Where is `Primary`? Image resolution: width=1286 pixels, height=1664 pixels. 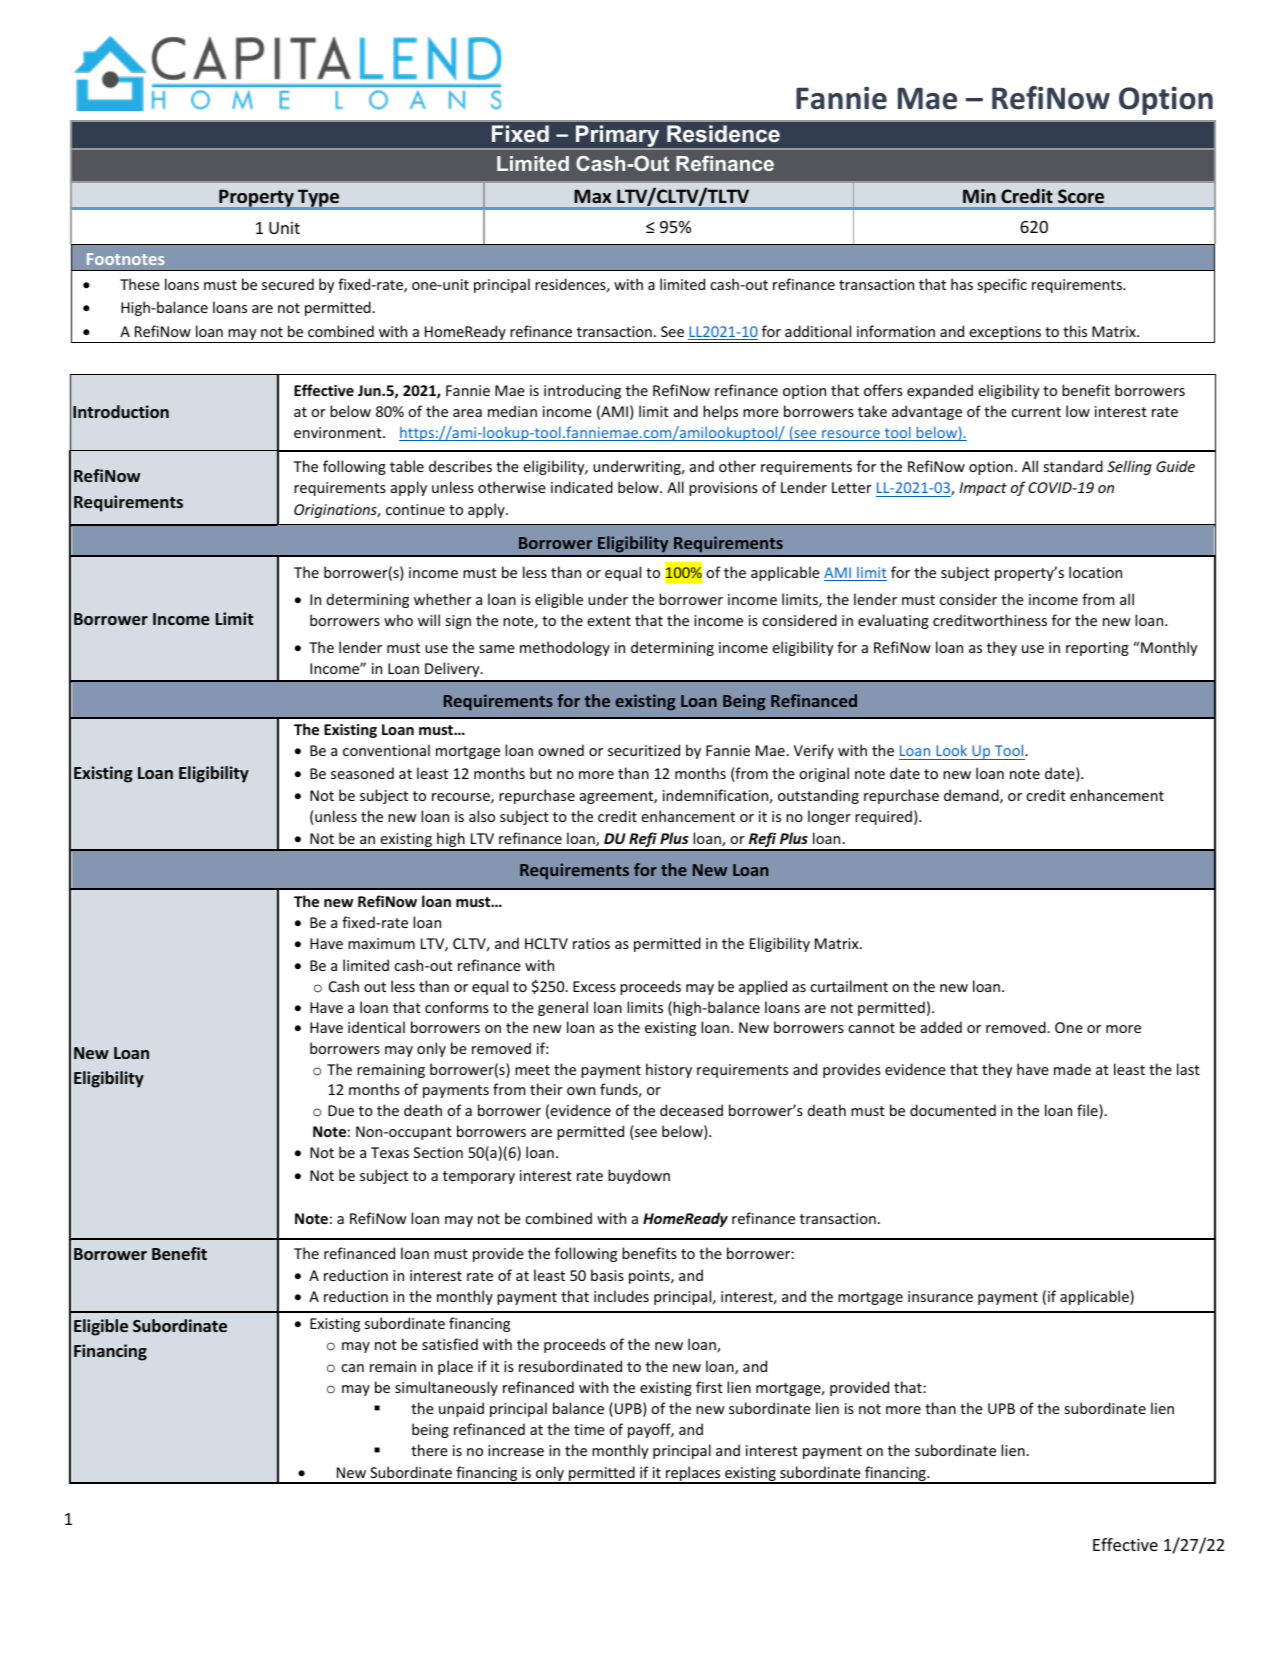
Primary is located at coordinates (618, 137).
